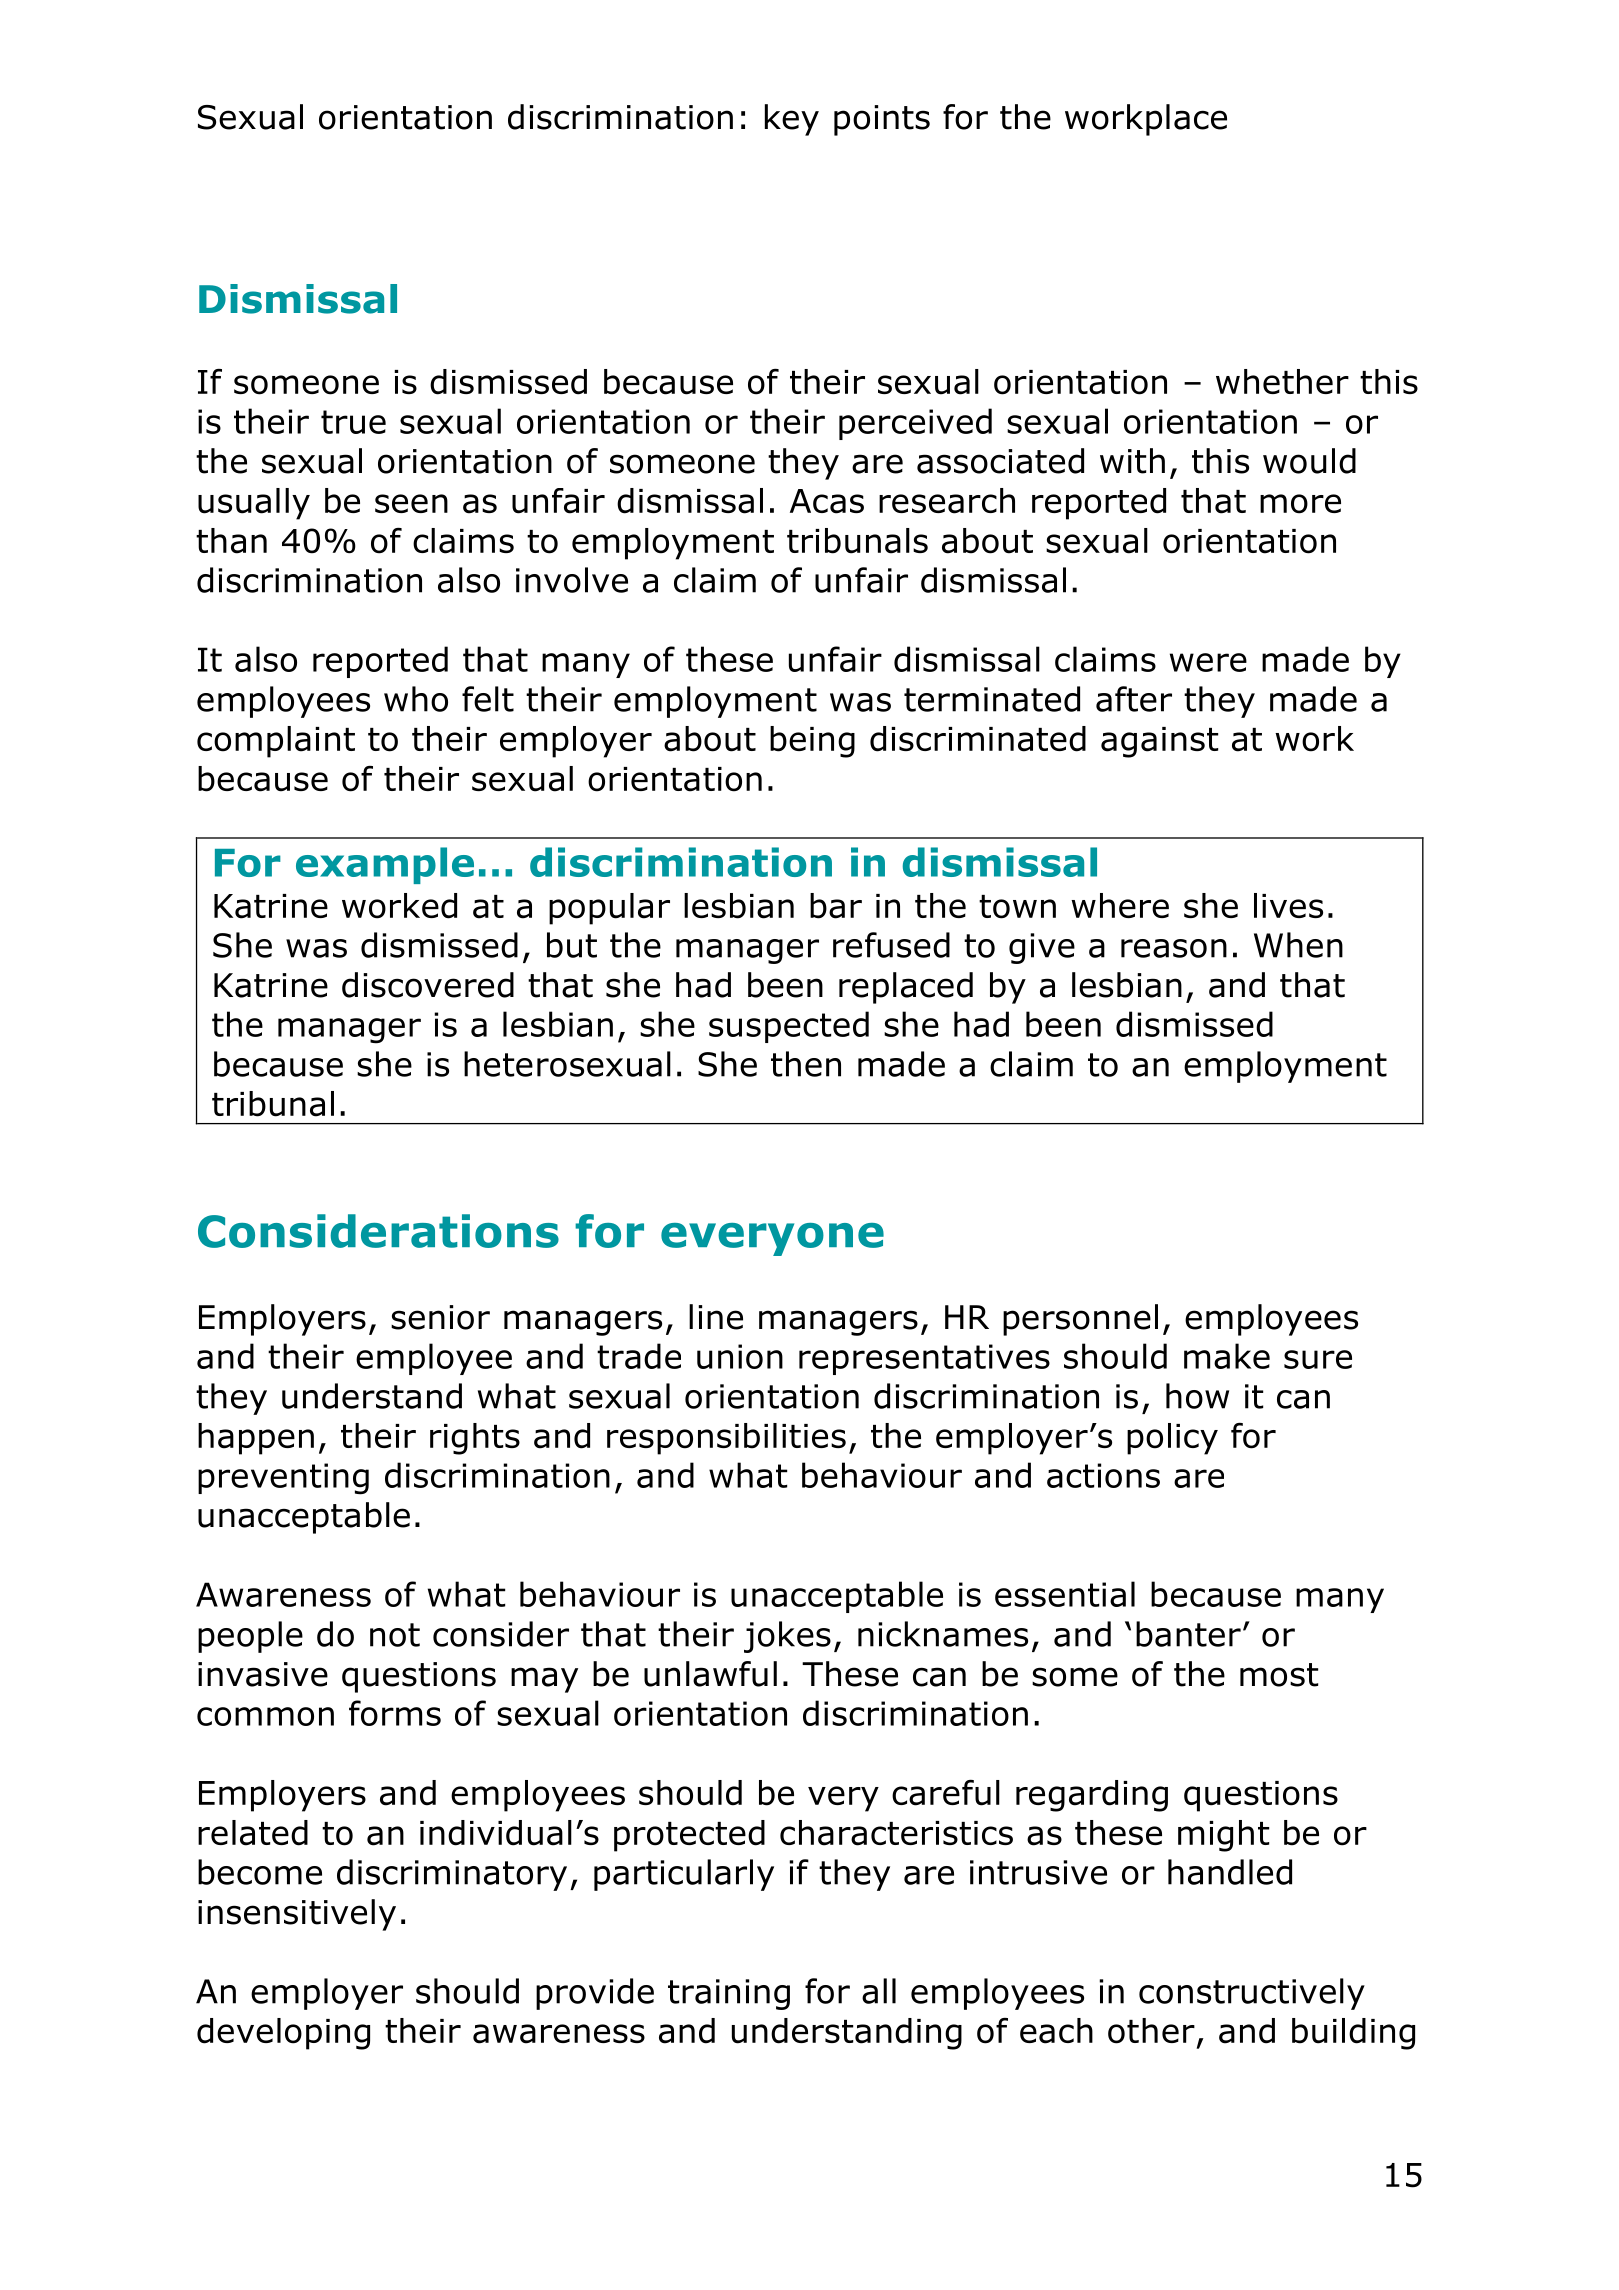  Describe the element at coordinates (1252, 1994) in the screenshot. I see `constructively` at that location.
